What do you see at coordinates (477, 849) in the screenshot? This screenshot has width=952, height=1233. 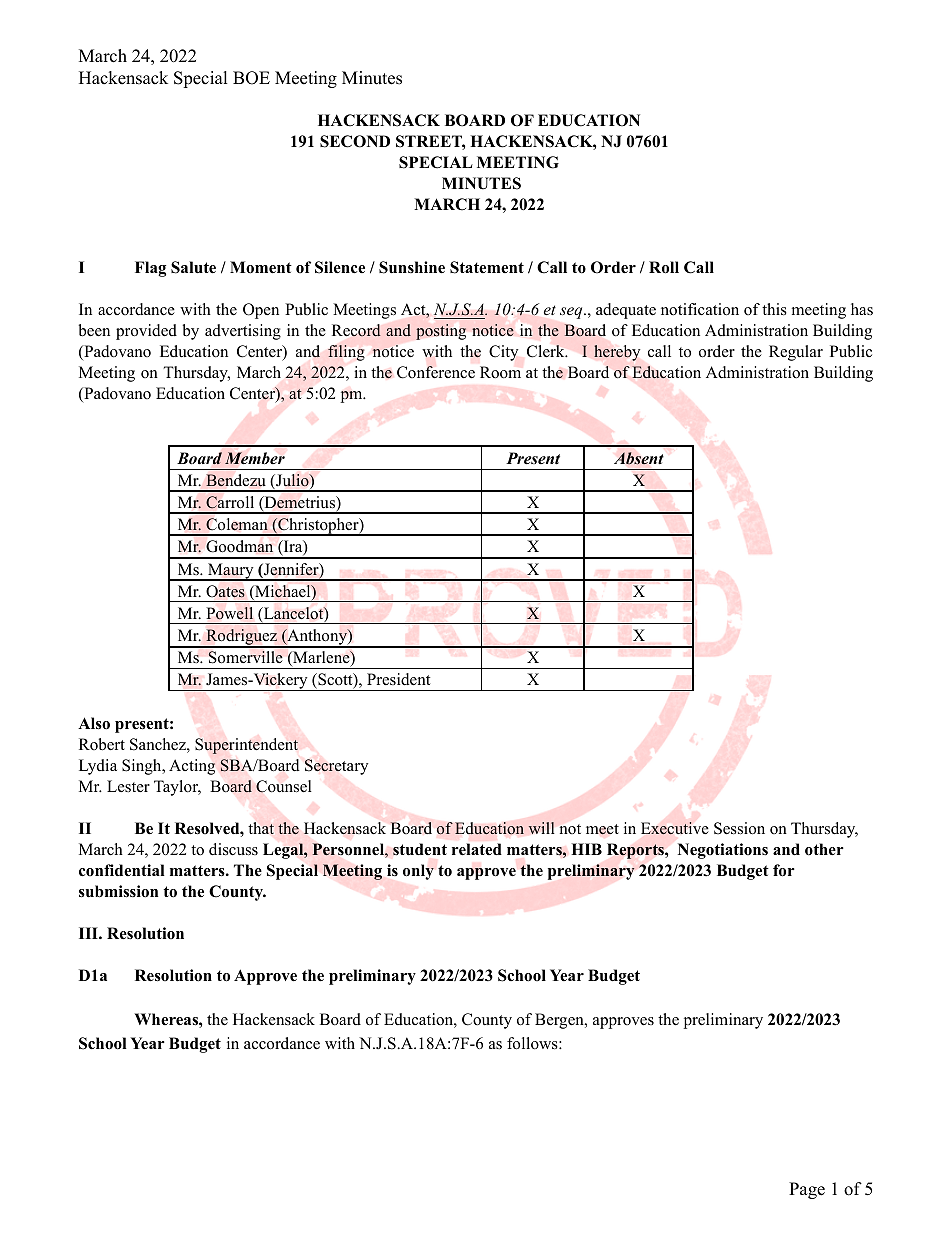 I see `related` at bounding box center [477, 849].
